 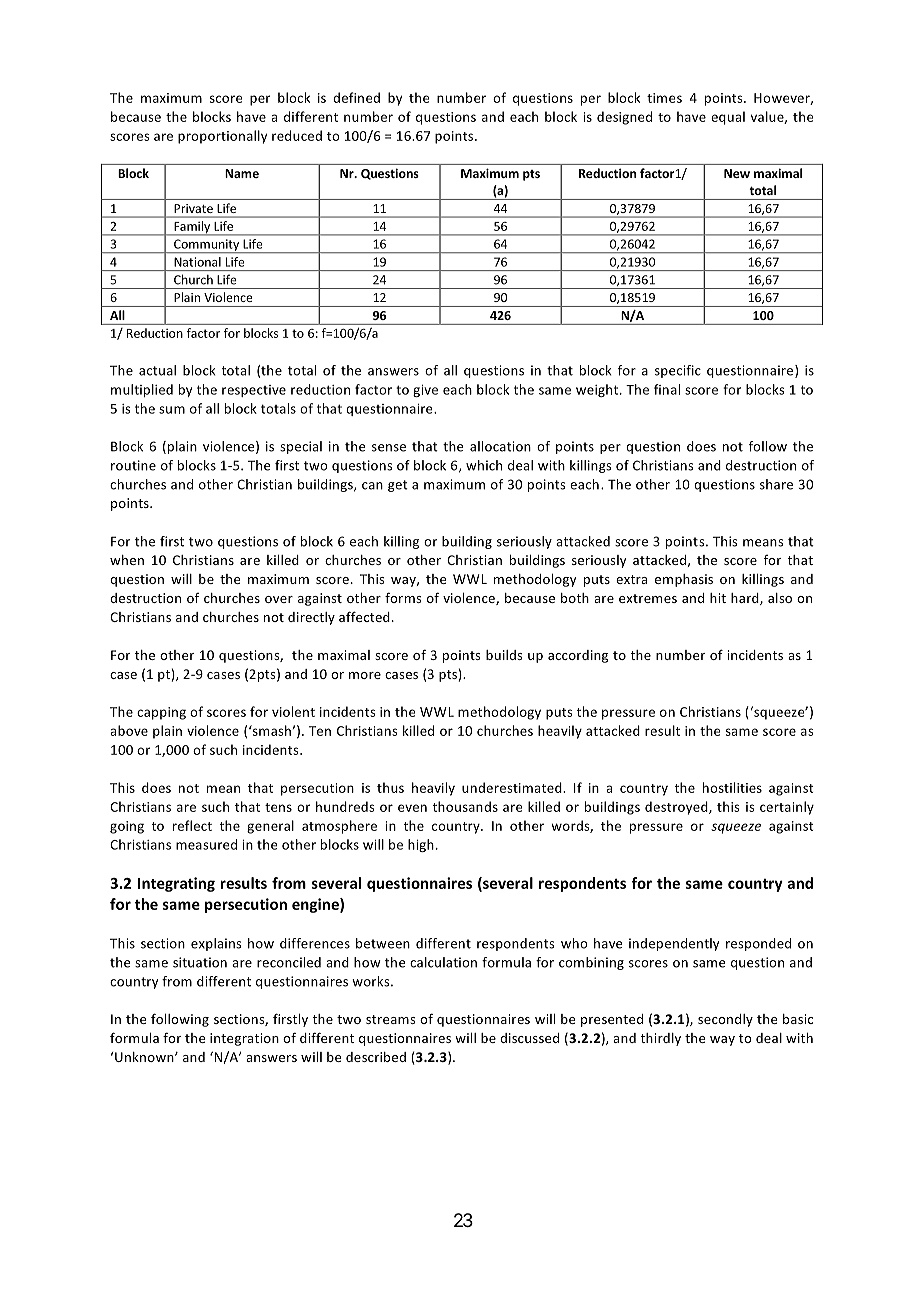 What do you see at coordinates (161, 713) in the image?
I see `capping` at bounding box center [161, 713].
